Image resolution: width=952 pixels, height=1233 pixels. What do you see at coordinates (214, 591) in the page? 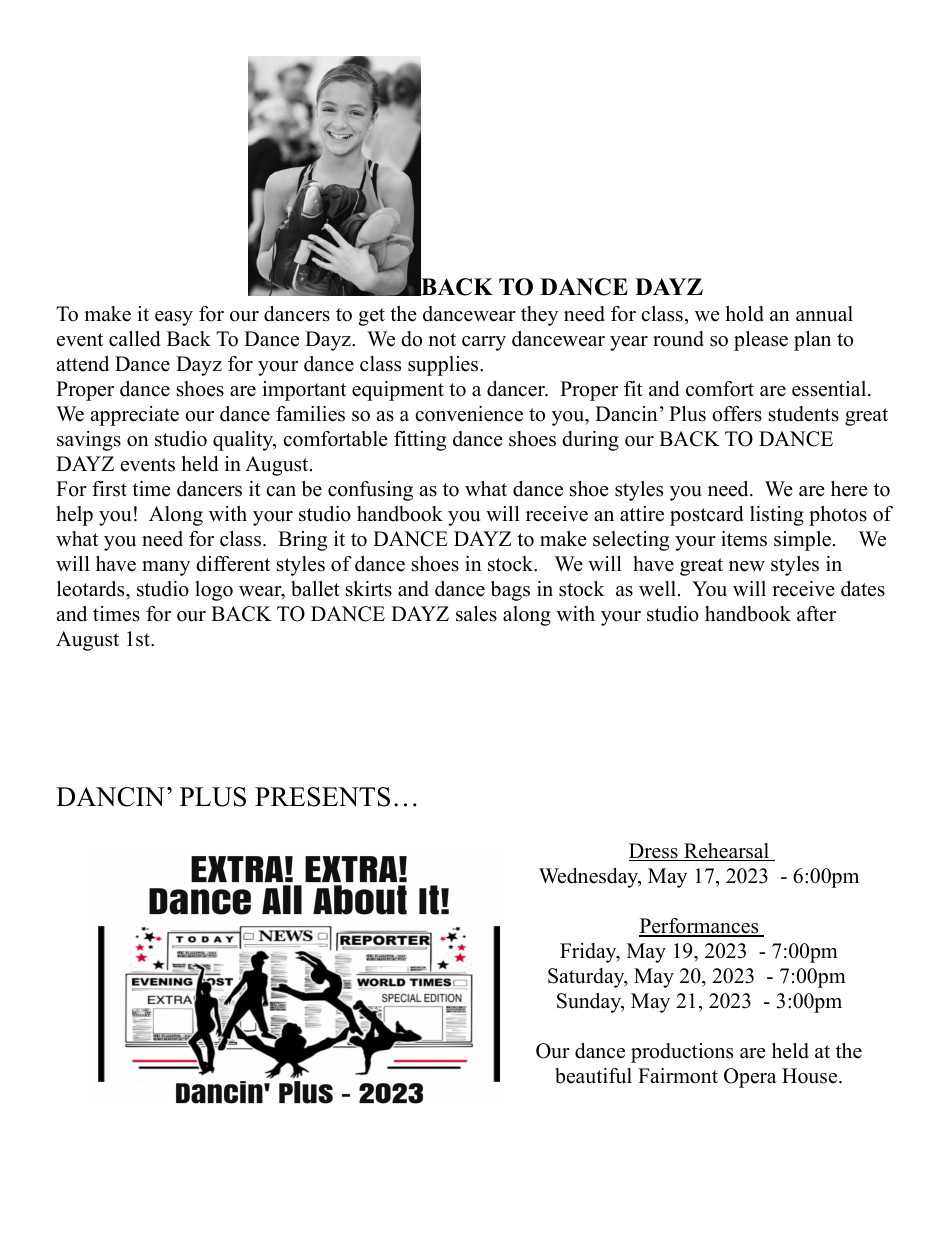
I see `logo` at bounding box center [214, 591].
